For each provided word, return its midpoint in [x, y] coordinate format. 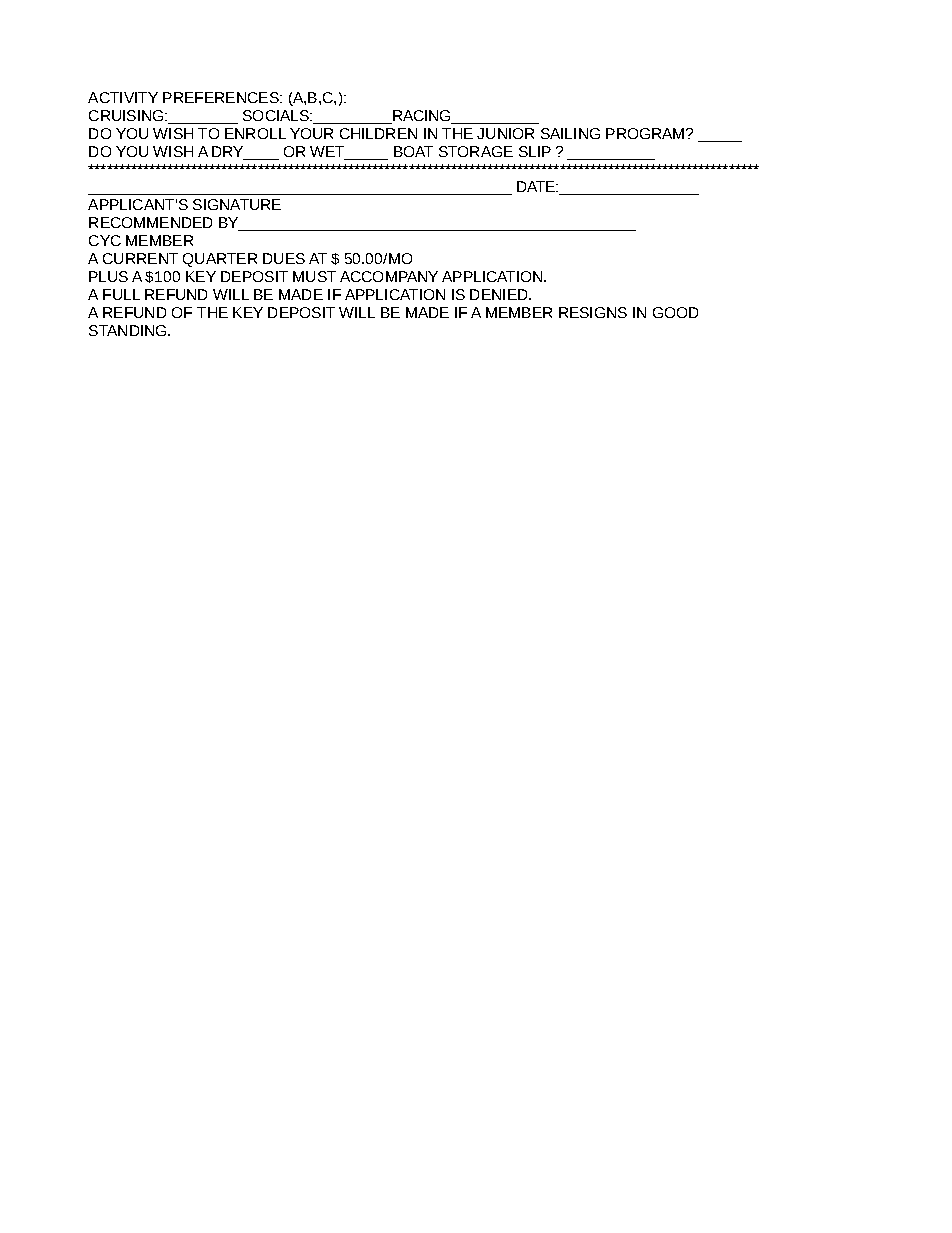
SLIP [535, 151]
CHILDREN [378, 133]
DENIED [500, 294]
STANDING [129, 330]
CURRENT [140, 258]
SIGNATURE [237, 204]
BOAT [413, 151]
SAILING [570, 133]
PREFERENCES [222, 97]
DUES [284, 258]
